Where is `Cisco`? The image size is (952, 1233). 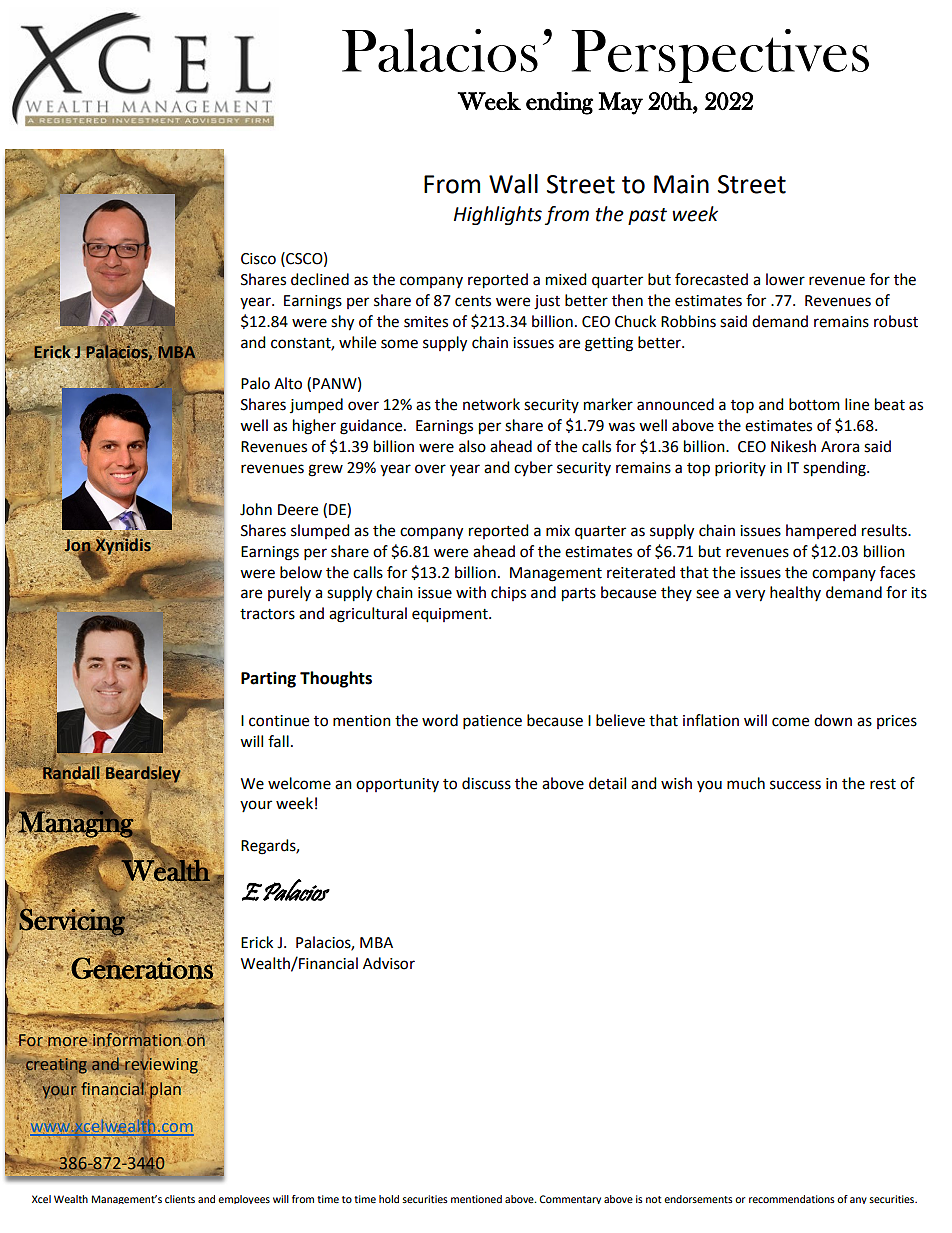
Cisco is located at coordinates (258, 259).
